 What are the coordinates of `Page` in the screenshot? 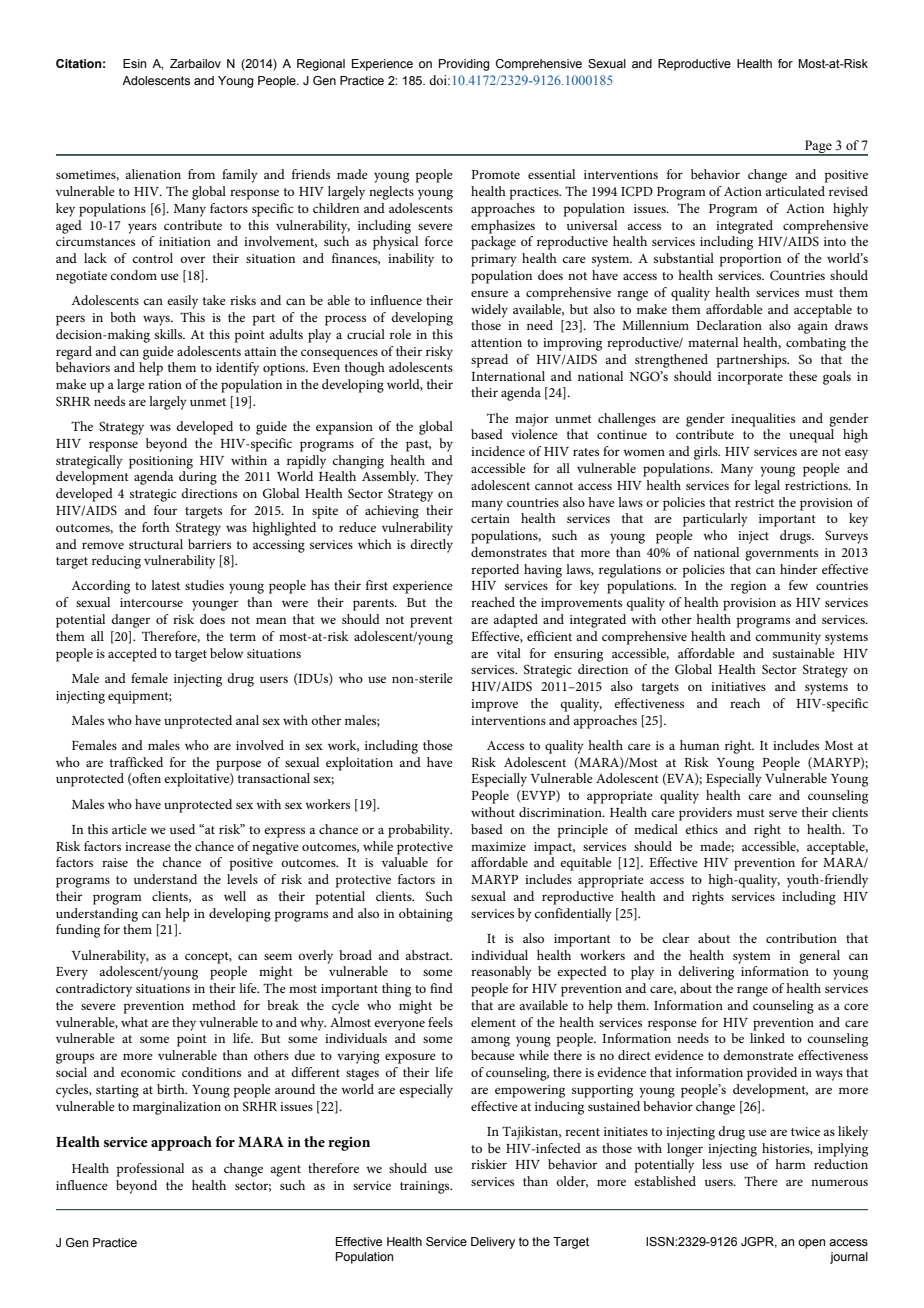 It's located at (818, 147).
